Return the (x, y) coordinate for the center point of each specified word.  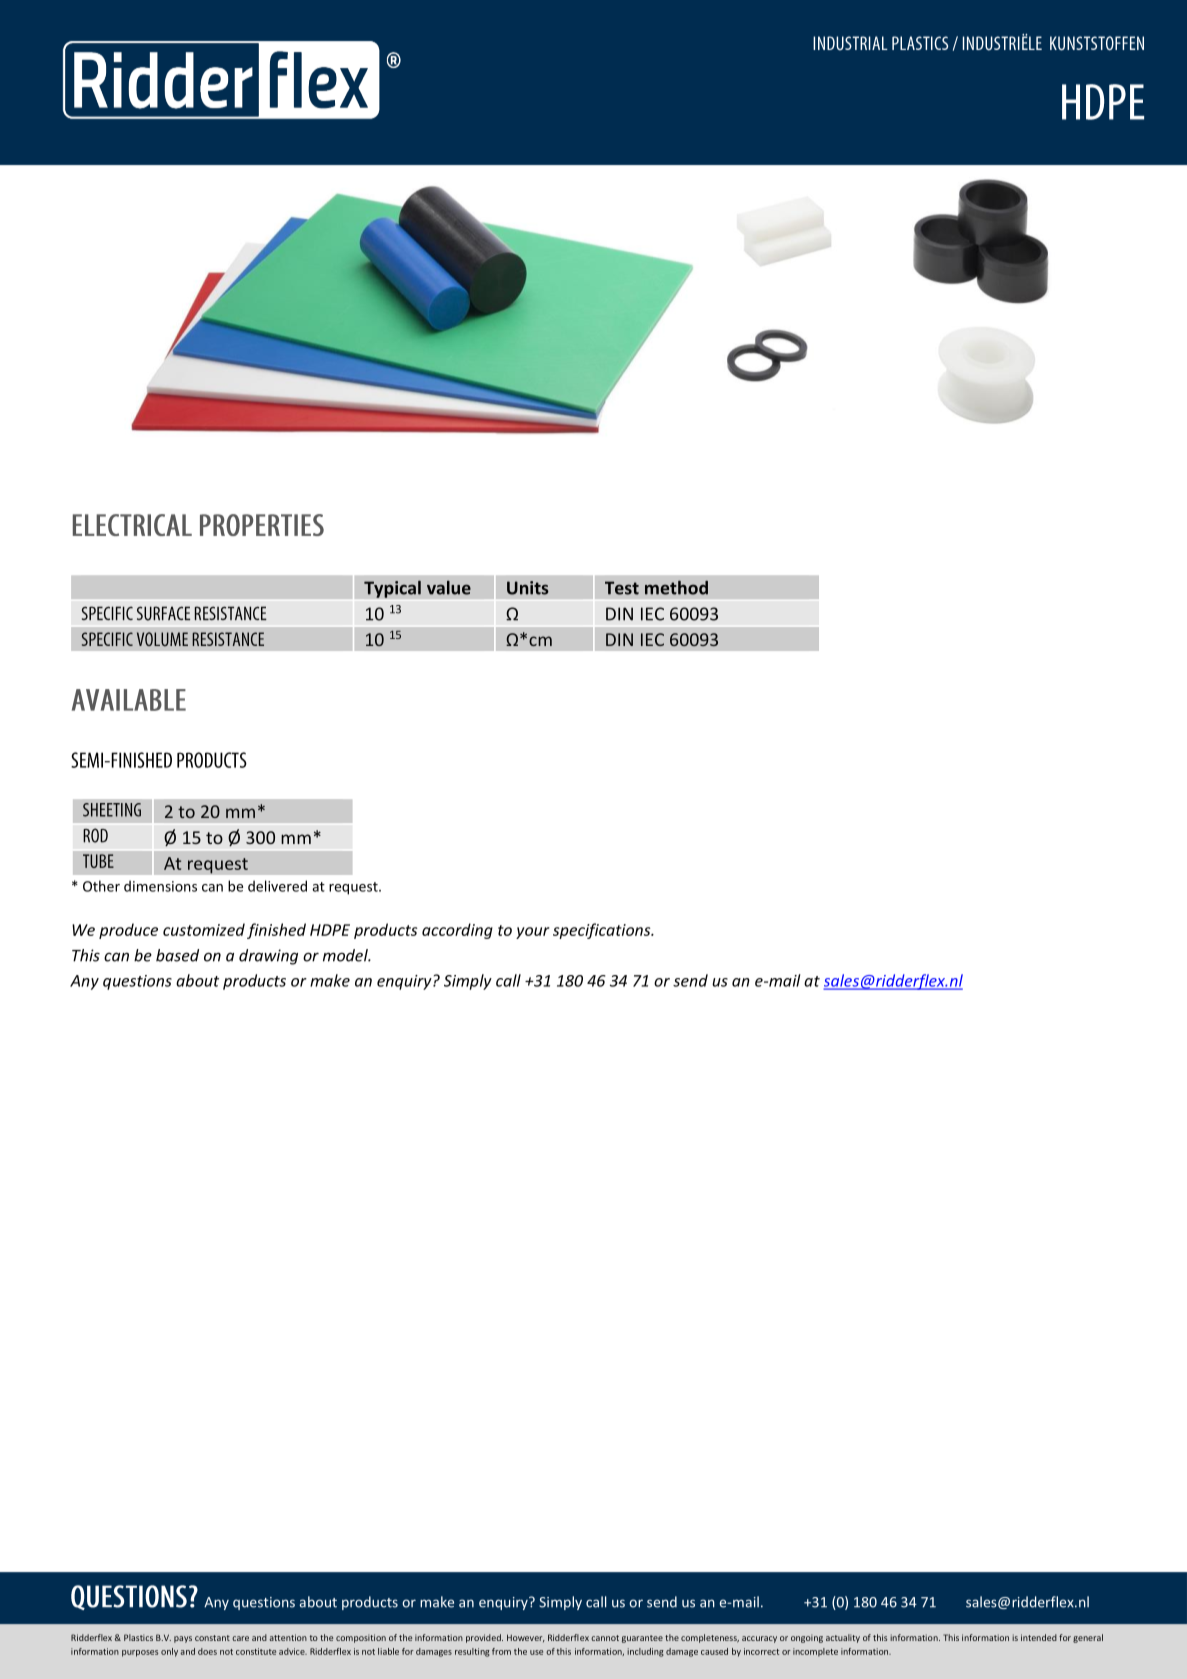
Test (622, 588)
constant (212, 1638)
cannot (605, 1638)
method (676, 588)
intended (1039, 1637)
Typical (392, 589)
